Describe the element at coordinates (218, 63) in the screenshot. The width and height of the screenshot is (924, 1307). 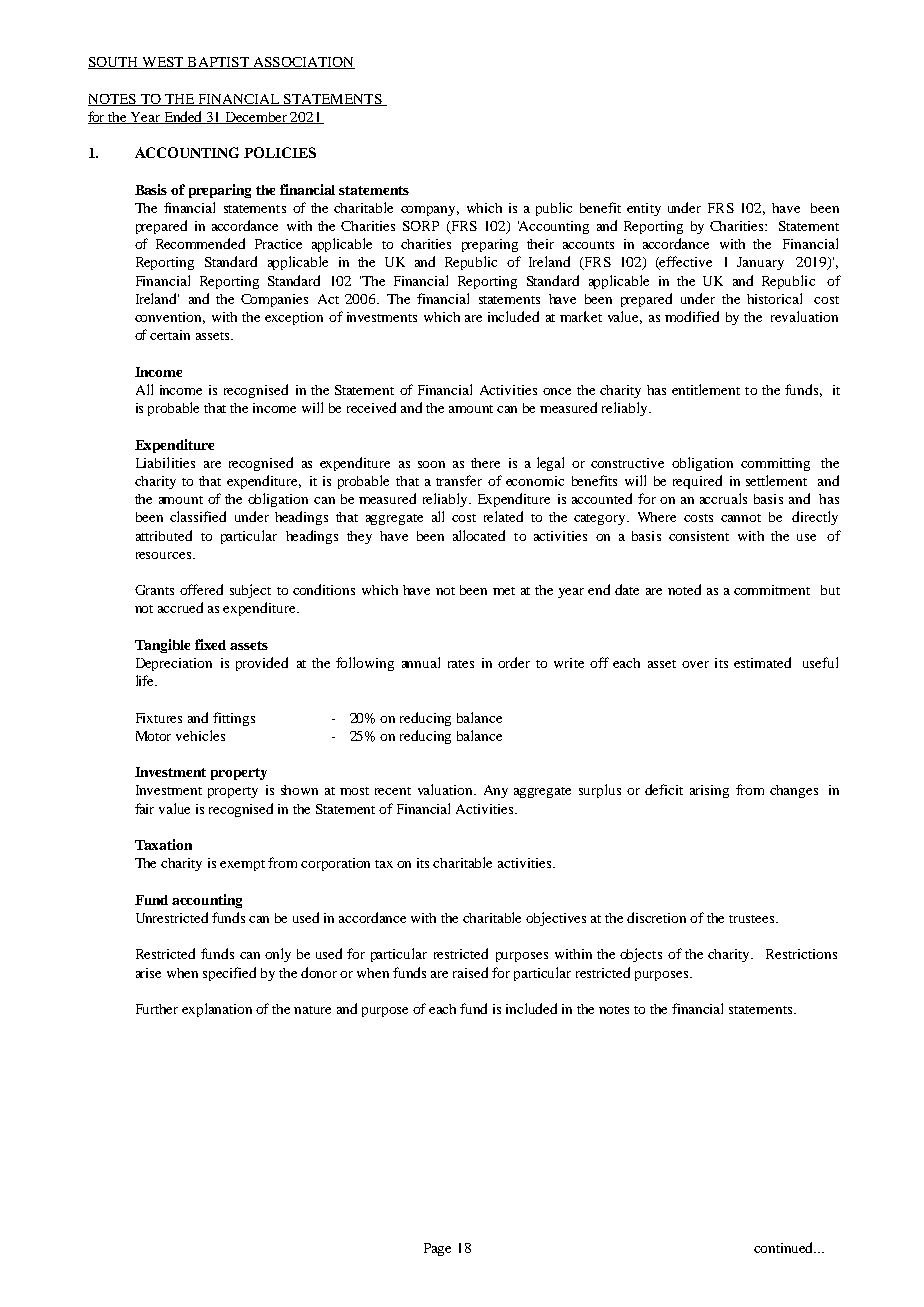
I see `BAPTIST` at that location.
